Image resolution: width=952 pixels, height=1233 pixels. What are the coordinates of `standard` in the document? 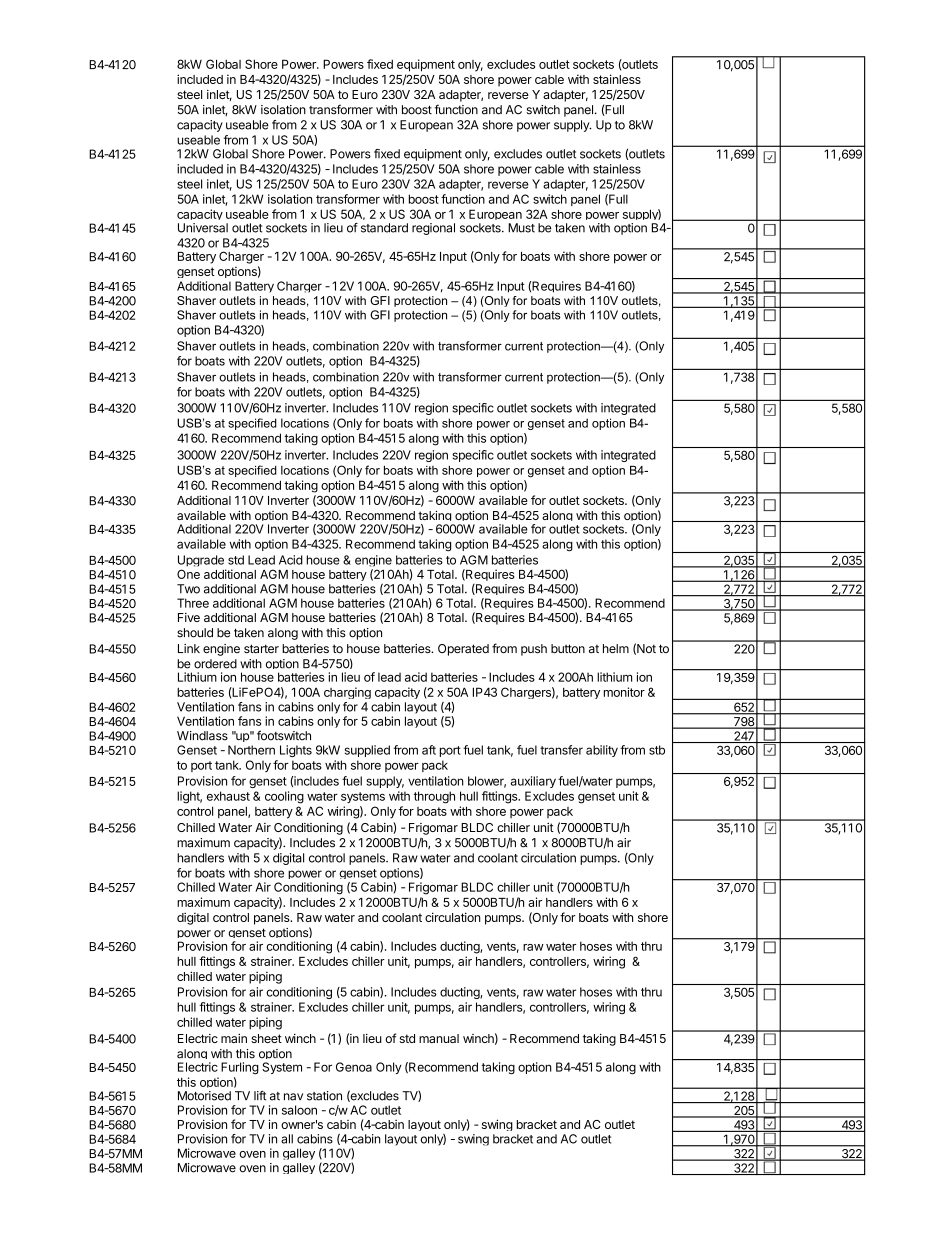 It's located at (384, 228).
